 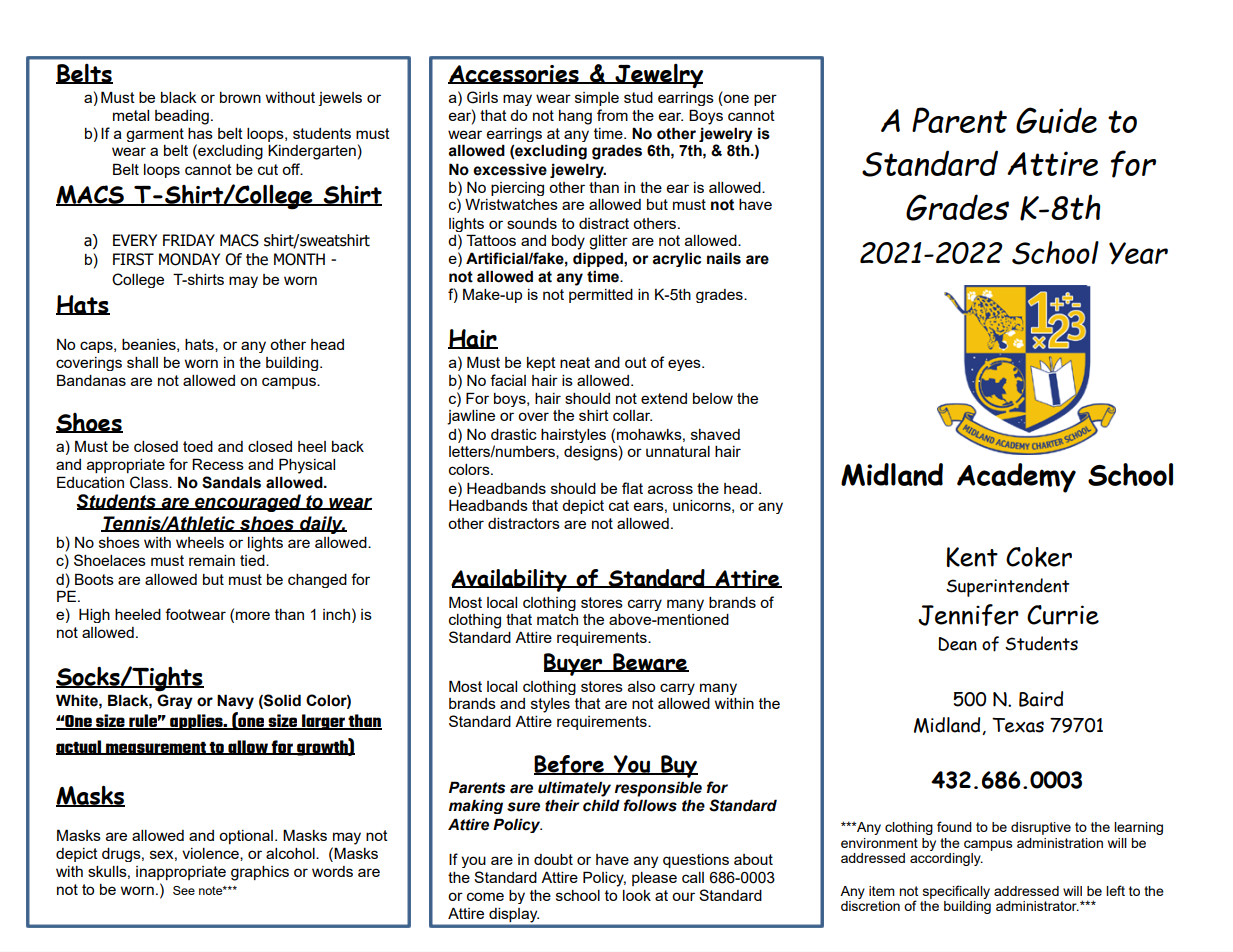 What do you see at coordinates (575, 362) in the screenshot?
I see `neat` at bounding box center [575, 362].
